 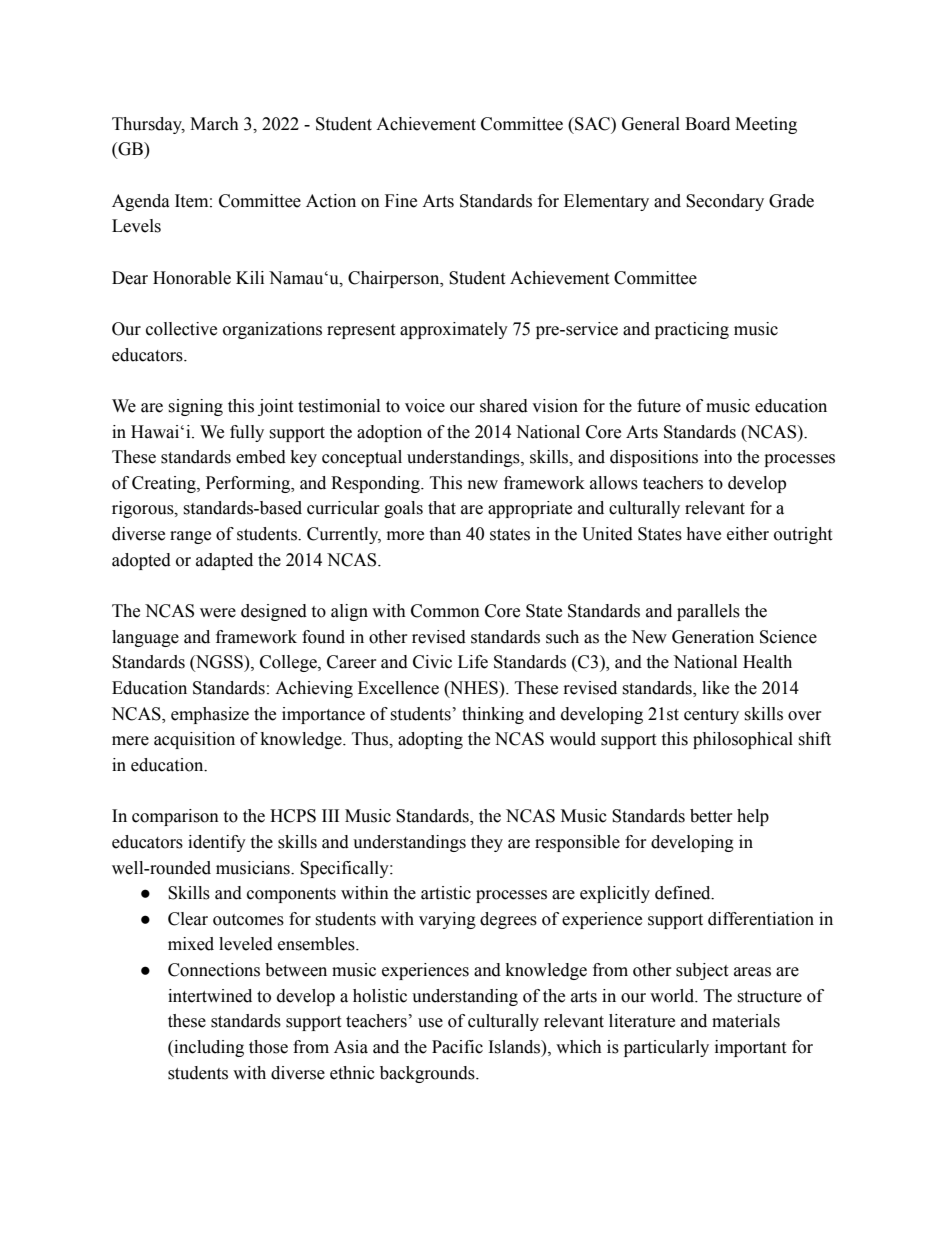 What do you see at coordinates (214, 124) in the screenshot?
I see `March` at bounding box center [214, 124].
